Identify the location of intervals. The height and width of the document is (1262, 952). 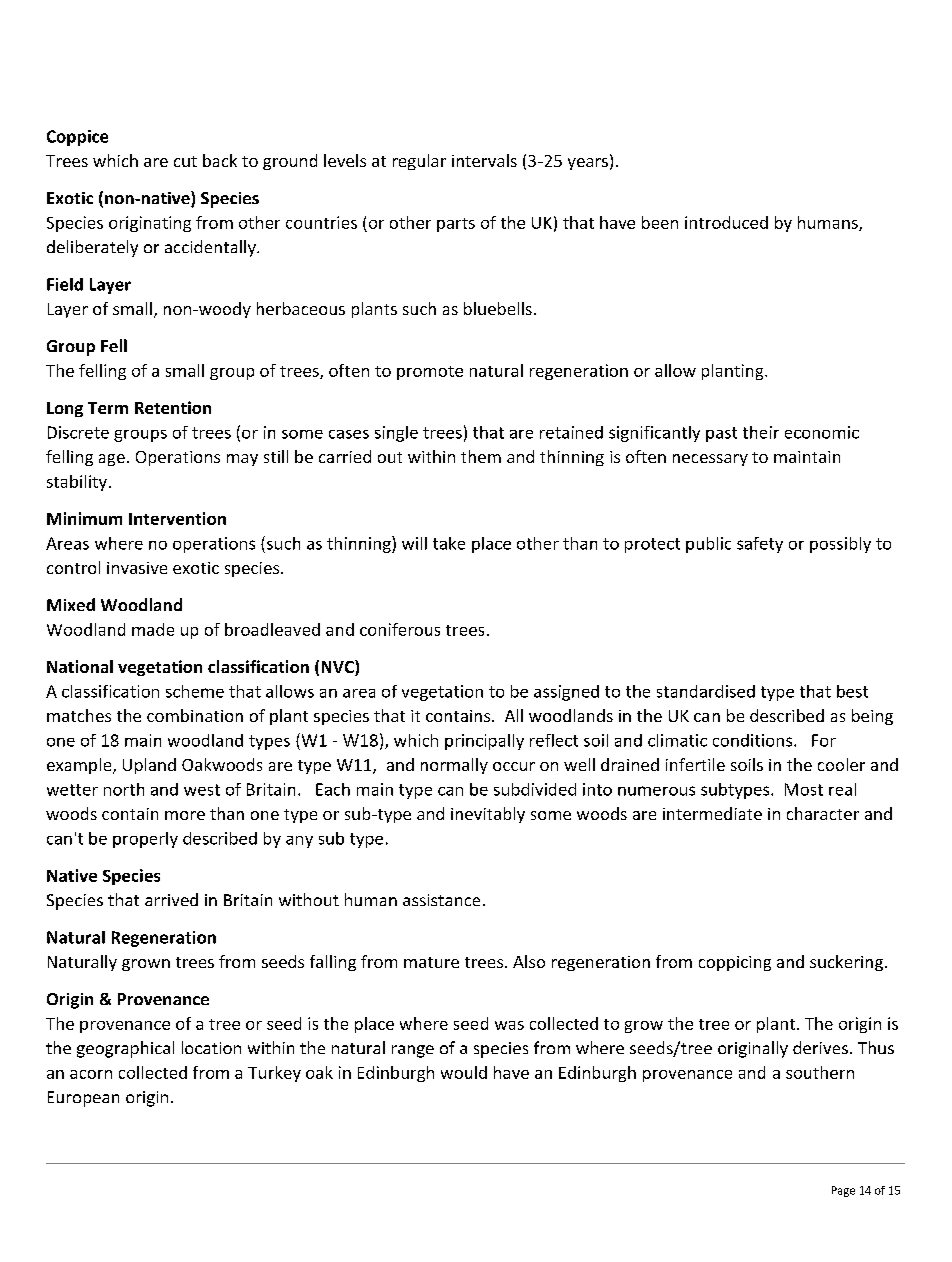
(484, 160).
